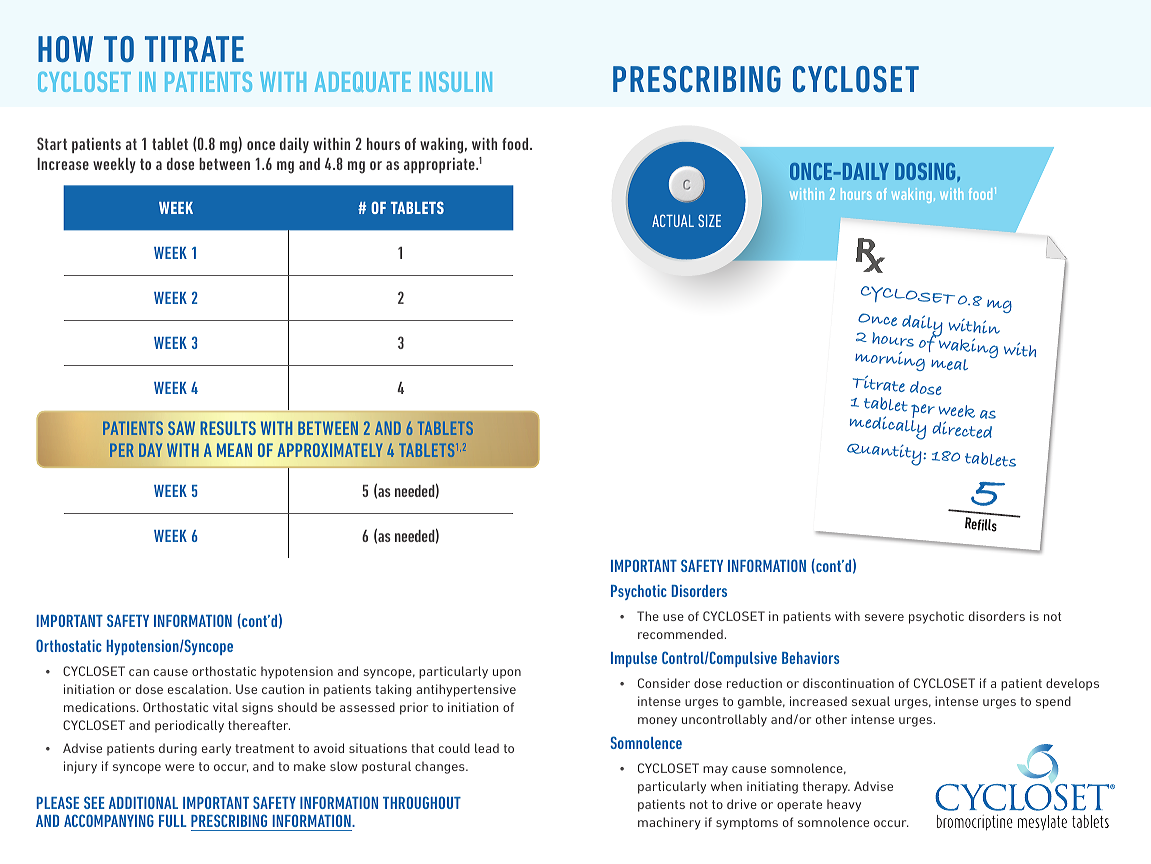  I want to click on INSULIN, so click(456, 82).
